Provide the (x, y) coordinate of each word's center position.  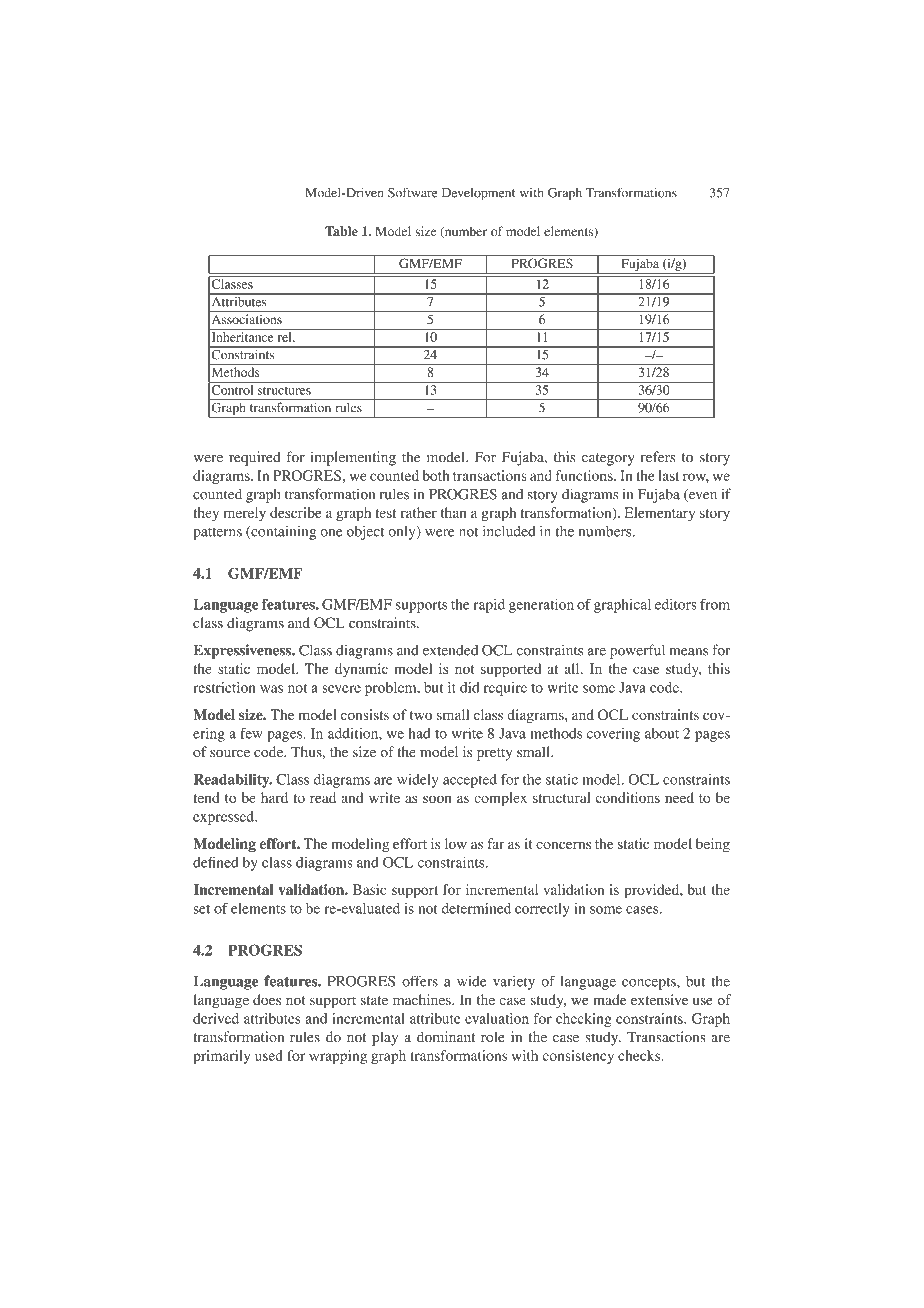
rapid (489, 606)
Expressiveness (243, 651)
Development (478, 194)
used (269, 1055)
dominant (446, 1036)
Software (413, 192)
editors (676, 604)
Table (341, 231)
